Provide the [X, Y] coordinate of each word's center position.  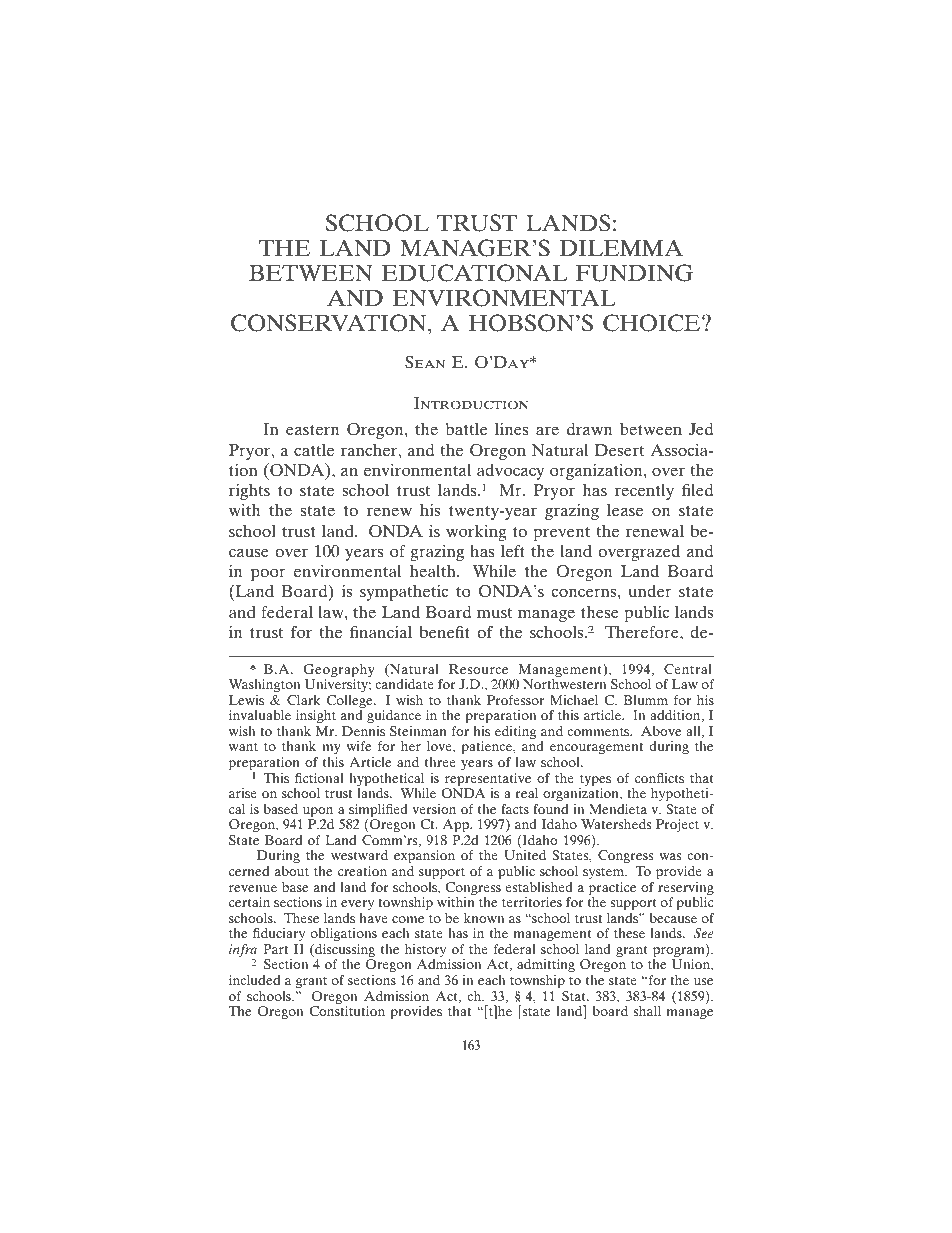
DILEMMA [621, 247]
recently [644, 492]
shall [647, 1011]
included [254, 980]
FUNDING [634, 273]
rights [249, 492]
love [440, 746]
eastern [312, 429]
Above [661, 731]
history [427, 952]
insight [316, 718]
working [476, 533]
